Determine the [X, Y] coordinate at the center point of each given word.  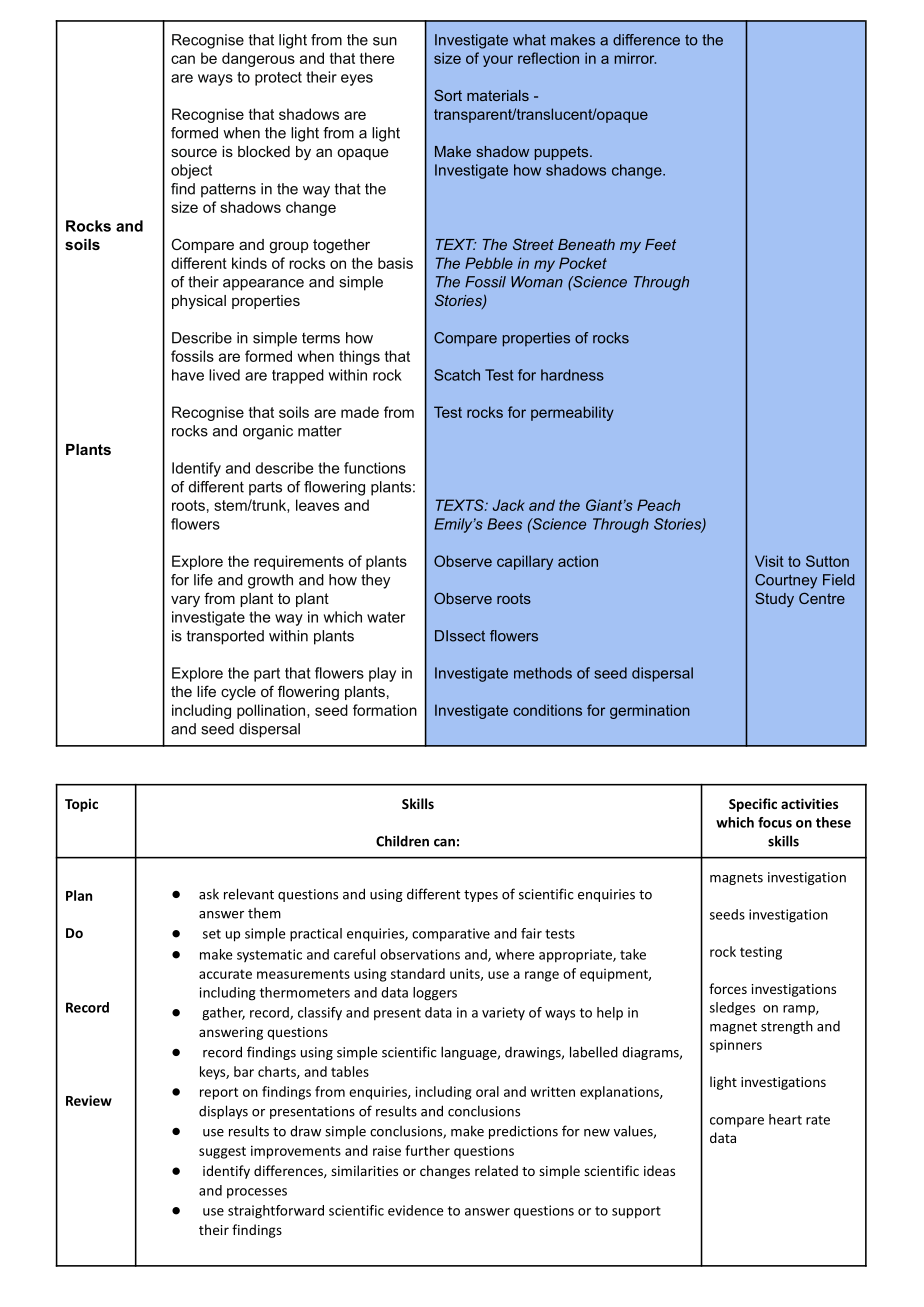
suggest [222, 1152]
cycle [238, 693]
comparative [451, 935]
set [212, 934]
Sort [448, 95]
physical [199, 302]
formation [385, 710]
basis [395, 263]
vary [185, 601]
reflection [548, 58]
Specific [753, 805]
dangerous [258, 59]
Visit [769, 561]
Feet [660, 244]
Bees [504, 524]
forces [728, 988]
